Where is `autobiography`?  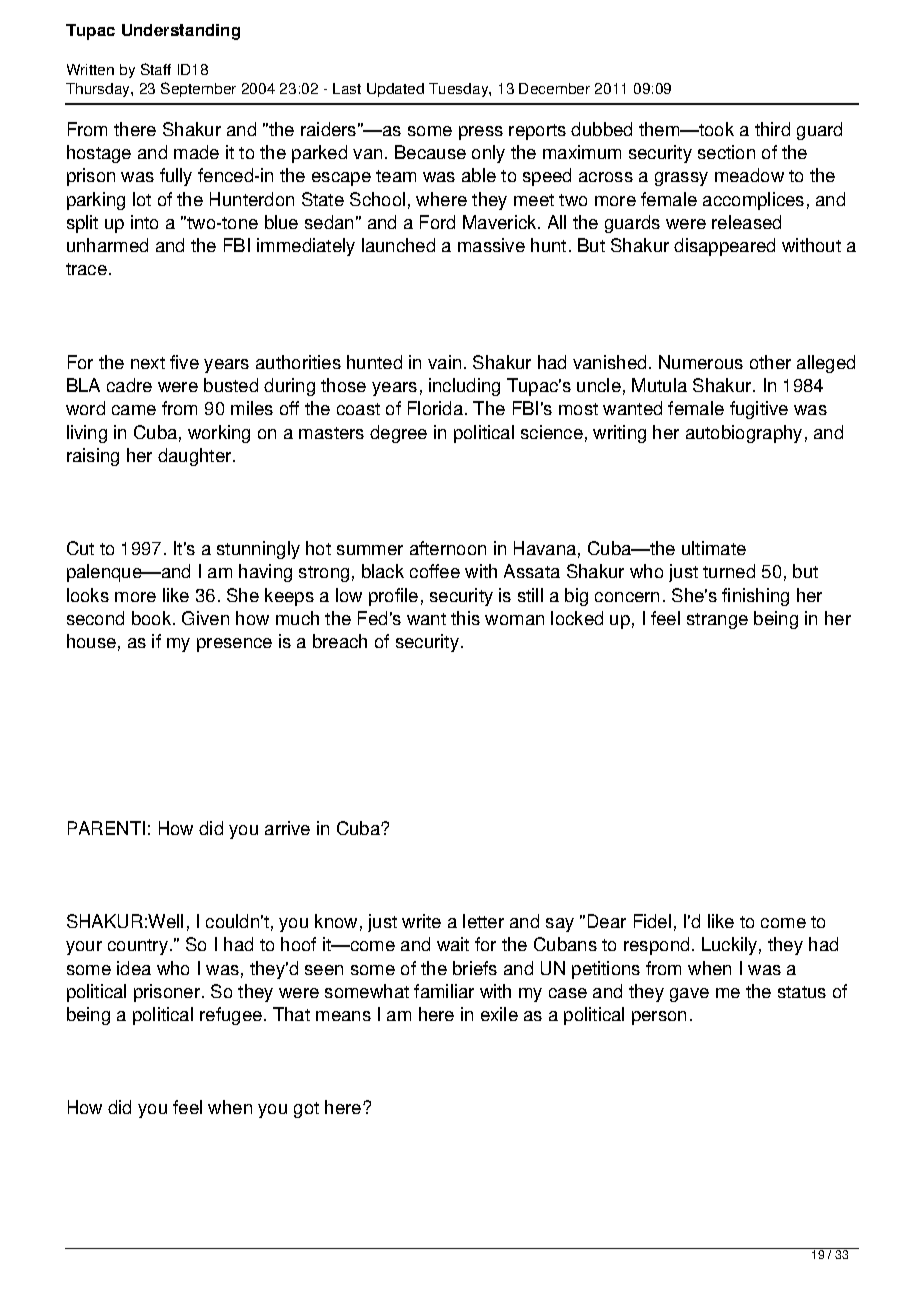 autobiography is located at coordinates (744, 434).
